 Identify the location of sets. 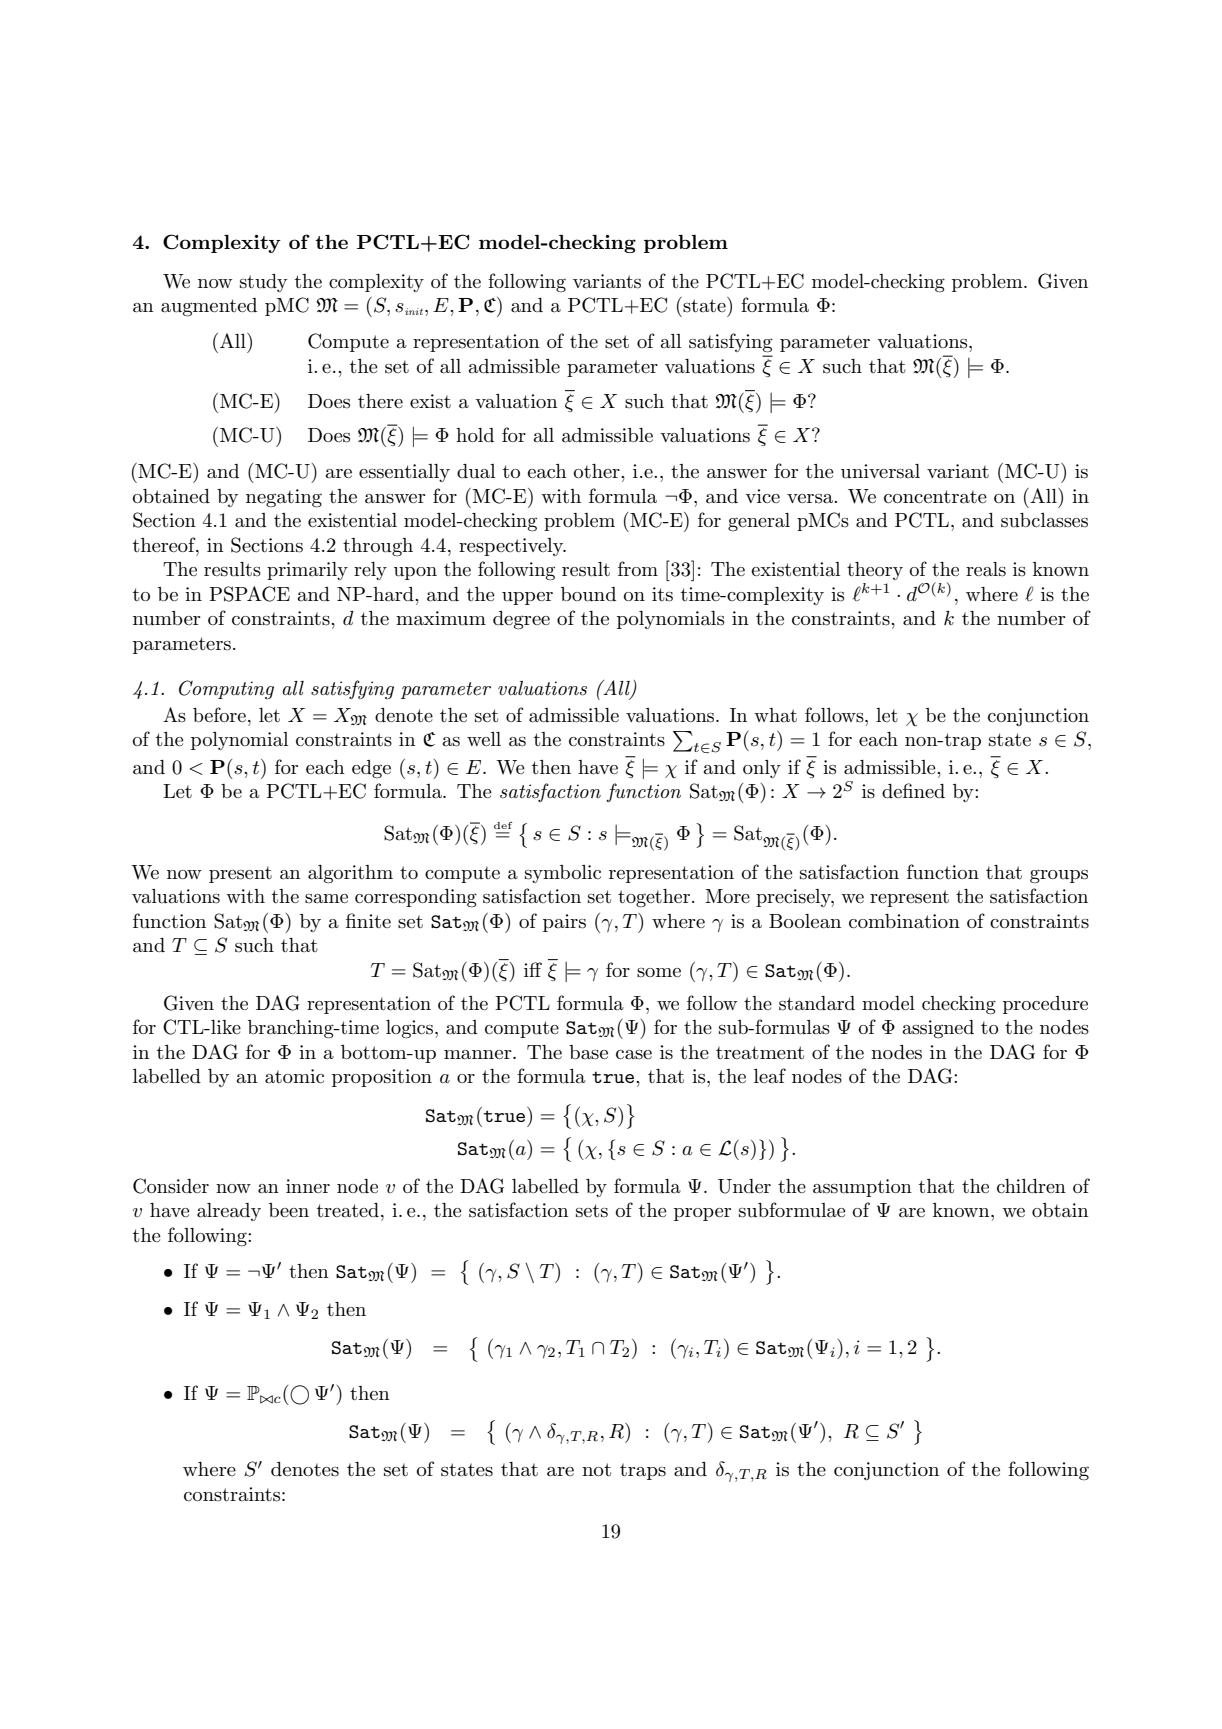
(592, 1211).
